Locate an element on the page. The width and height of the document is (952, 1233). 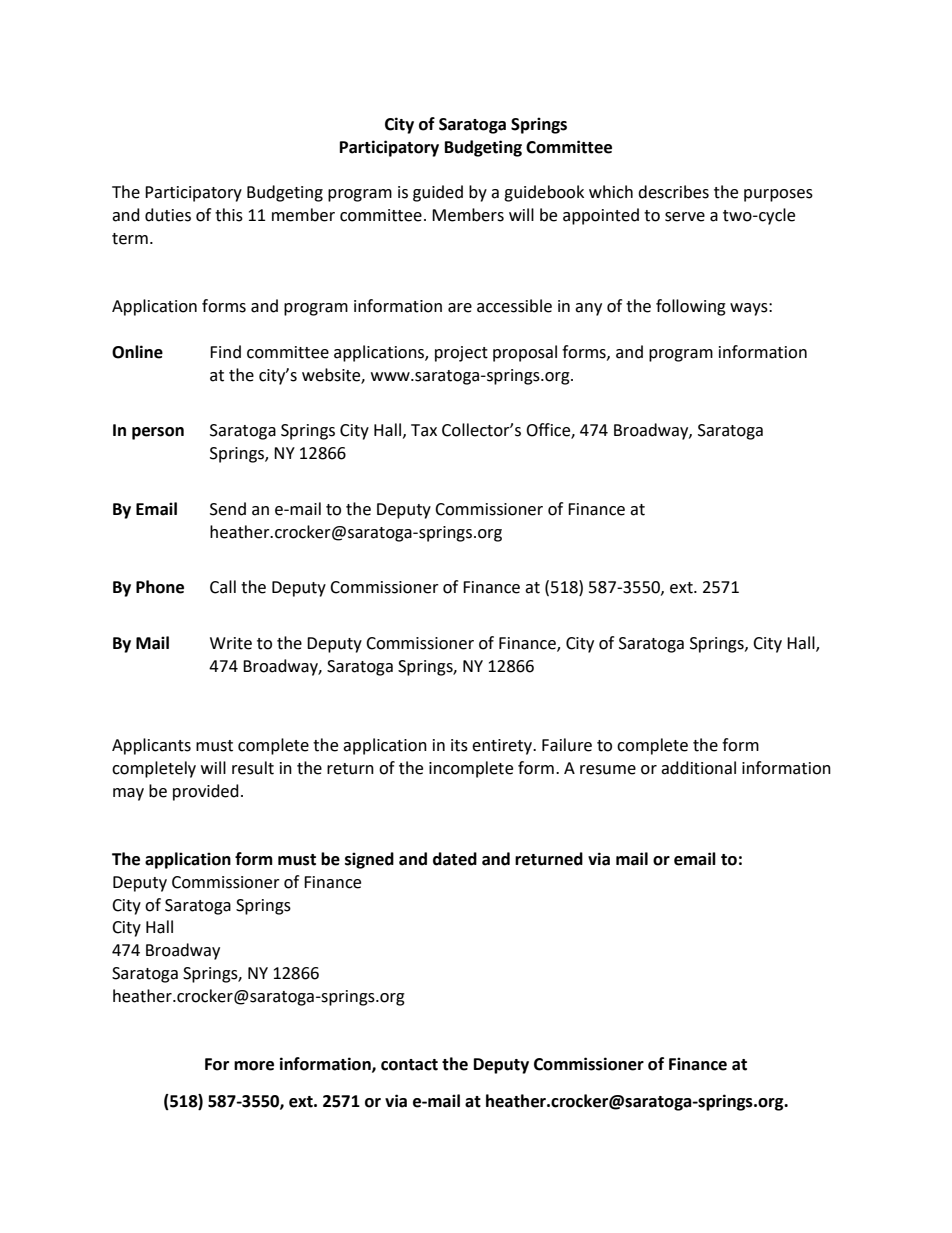
contact is located at coordinates (409, 1065).
